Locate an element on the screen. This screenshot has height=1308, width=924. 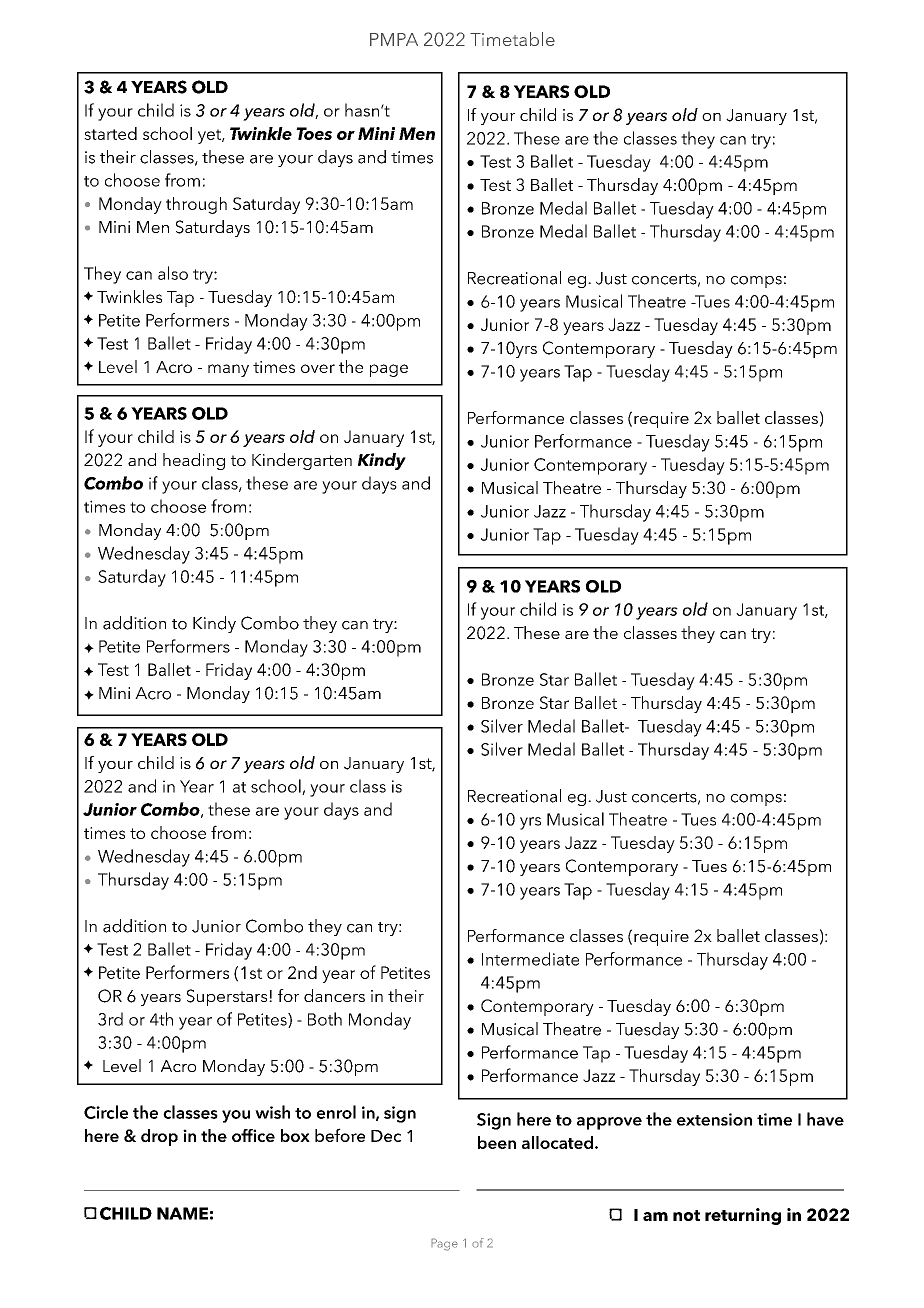
many is located at coordinates (228, 370).
